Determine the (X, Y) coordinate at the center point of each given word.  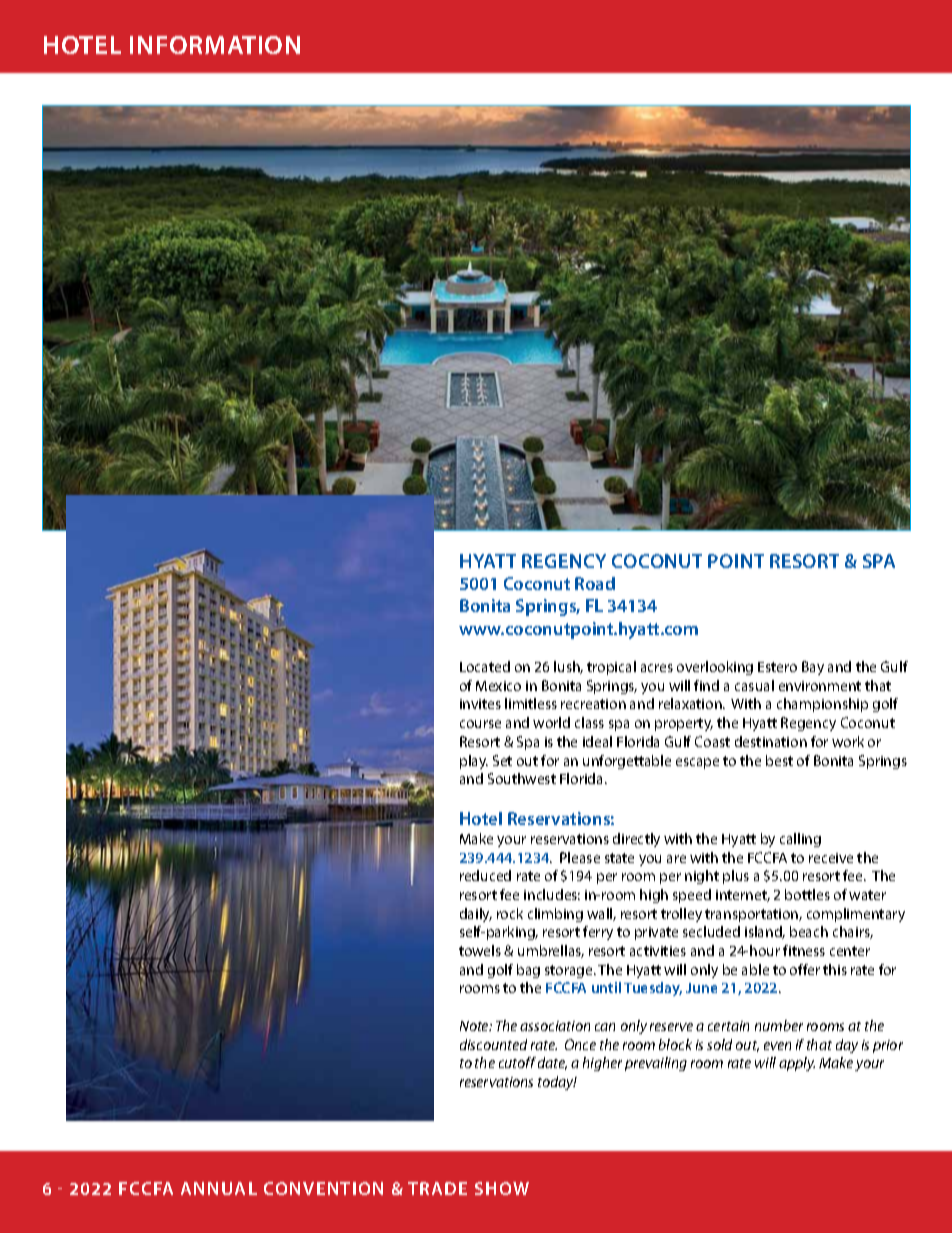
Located (485, 666)
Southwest (522, 778)
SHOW (502, 1188)
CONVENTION (323, 1188)
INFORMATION (215, 45)
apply (797, 1064)
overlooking (715, 668)
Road (595, 583)
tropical (611, 668)
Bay (813, 668)
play (474, 762)
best (779, 760)
